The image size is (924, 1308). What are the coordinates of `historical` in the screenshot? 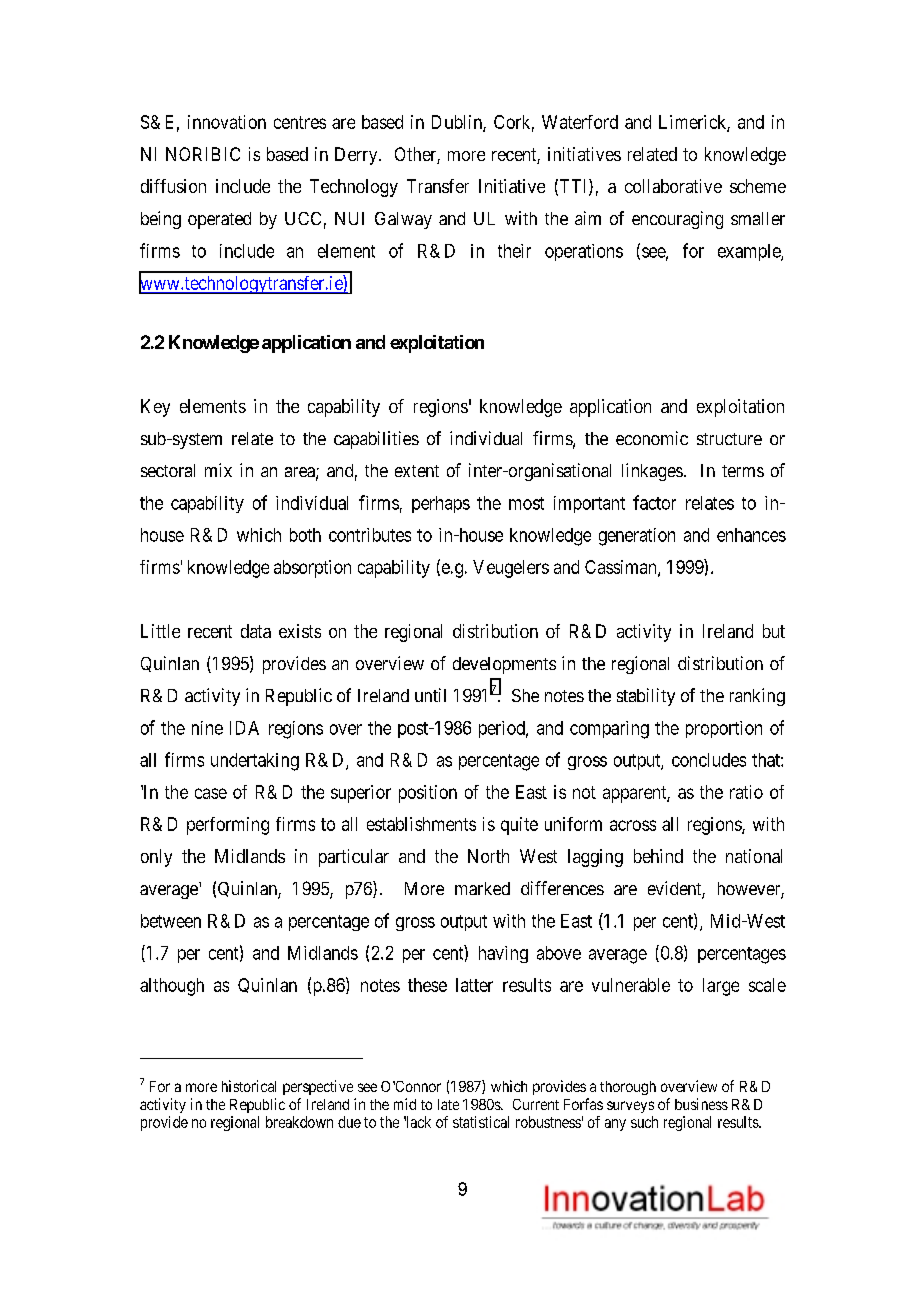 It's located at (249, 1086).
